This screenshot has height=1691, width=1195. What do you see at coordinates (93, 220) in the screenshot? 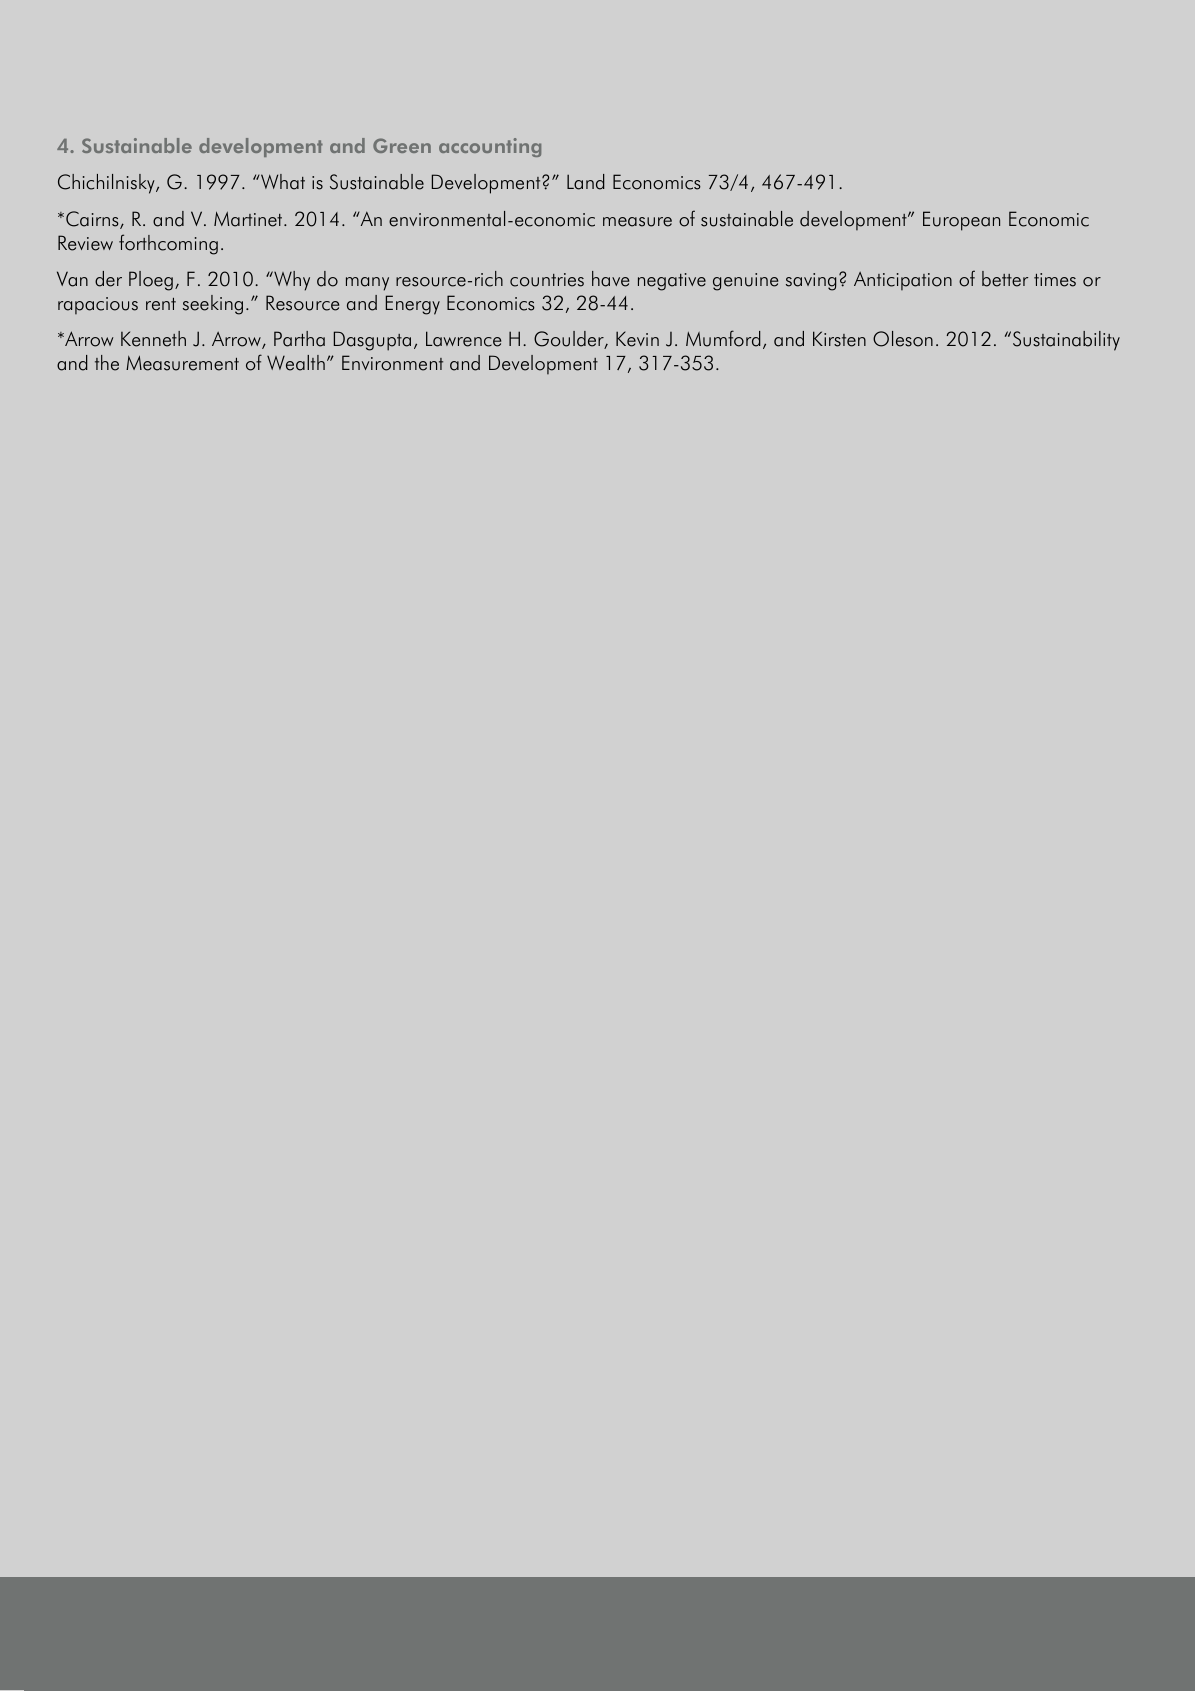
I see `Cairns` at bounding box center [93, 220].
